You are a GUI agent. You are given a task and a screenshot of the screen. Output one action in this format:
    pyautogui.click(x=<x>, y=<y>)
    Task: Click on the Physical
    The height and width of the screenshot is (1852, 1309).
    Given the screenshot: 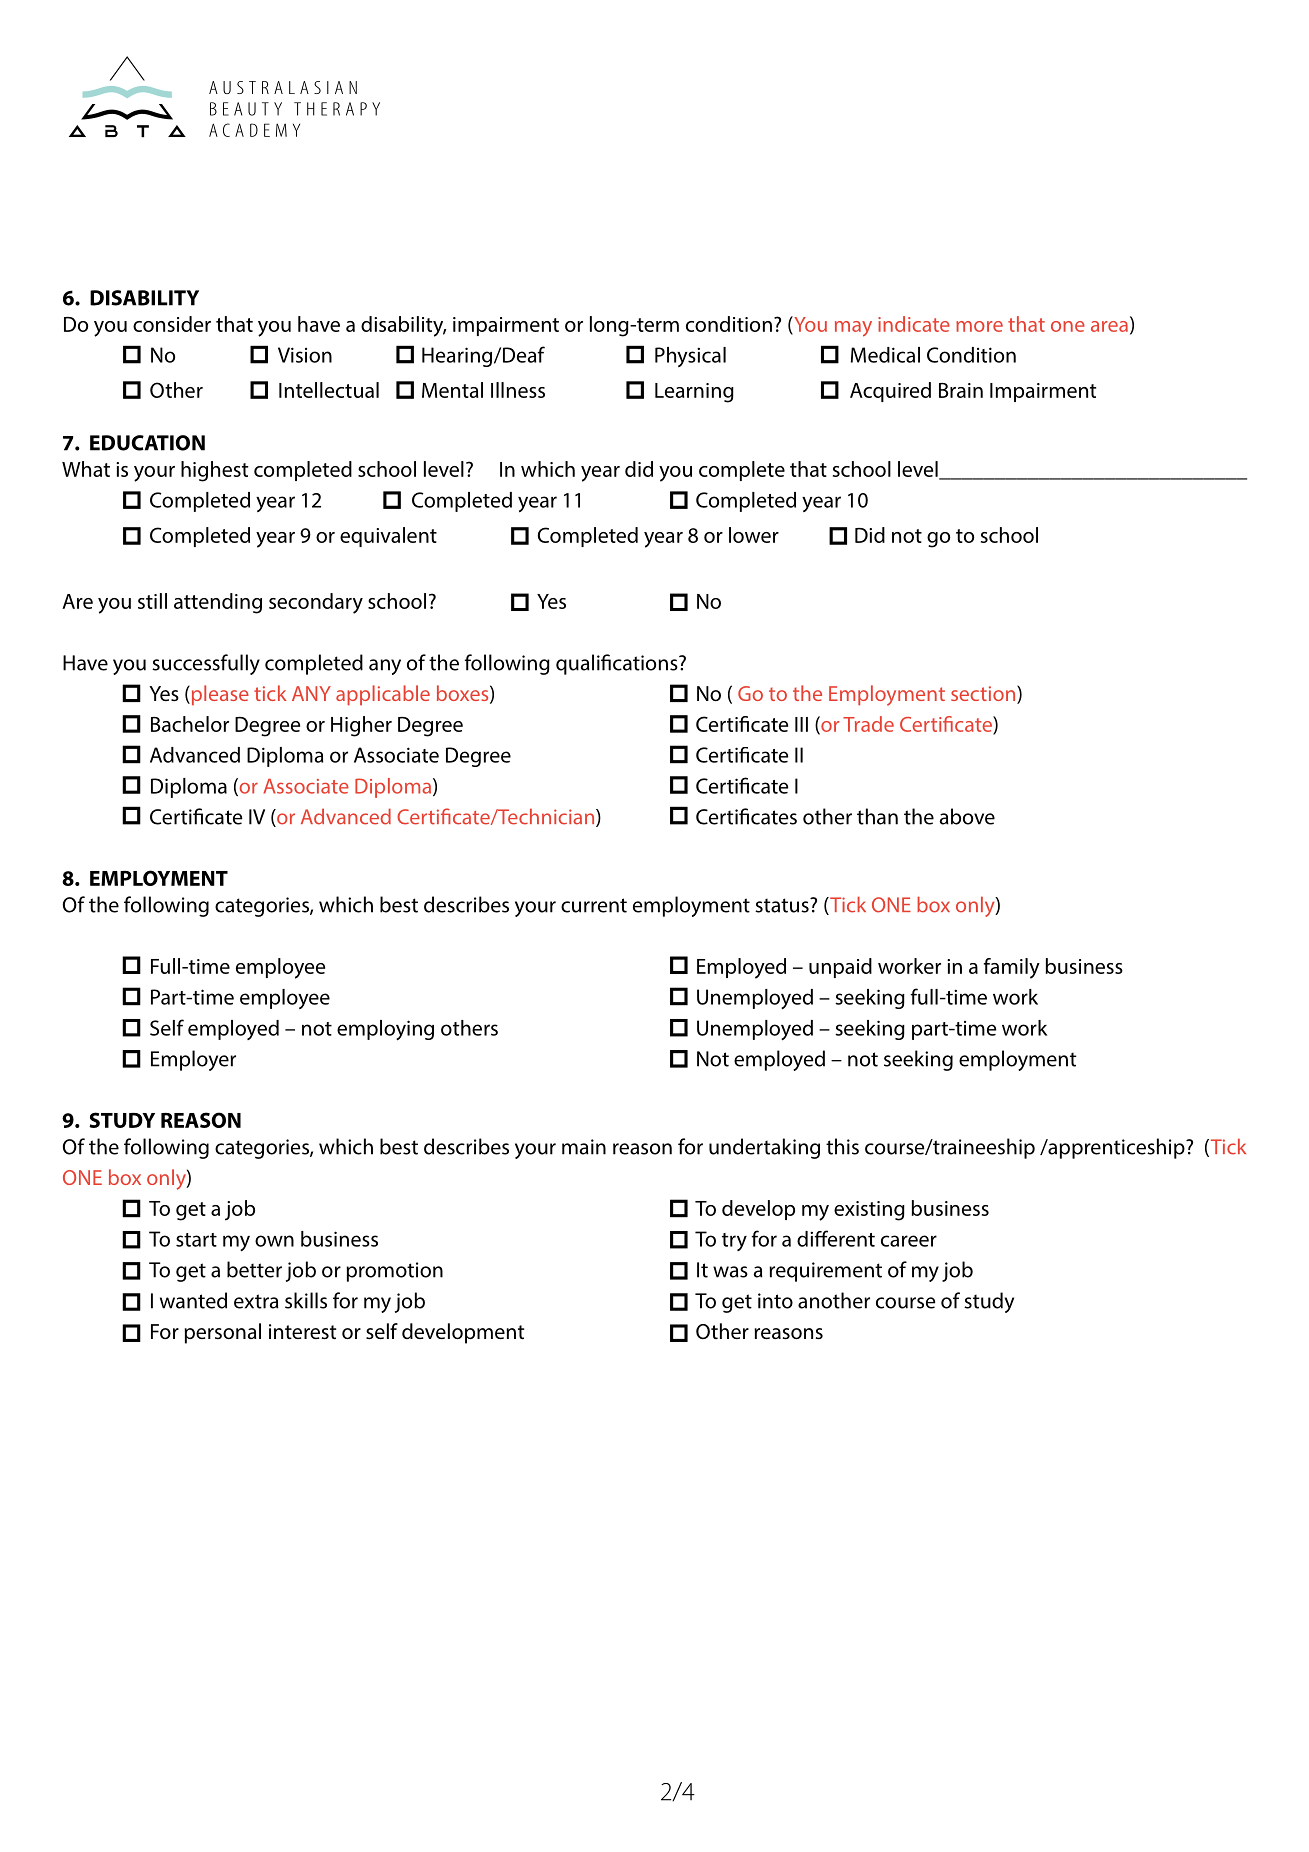 What is the action you would take?
    pyautogui.click(x=690, y=357)
